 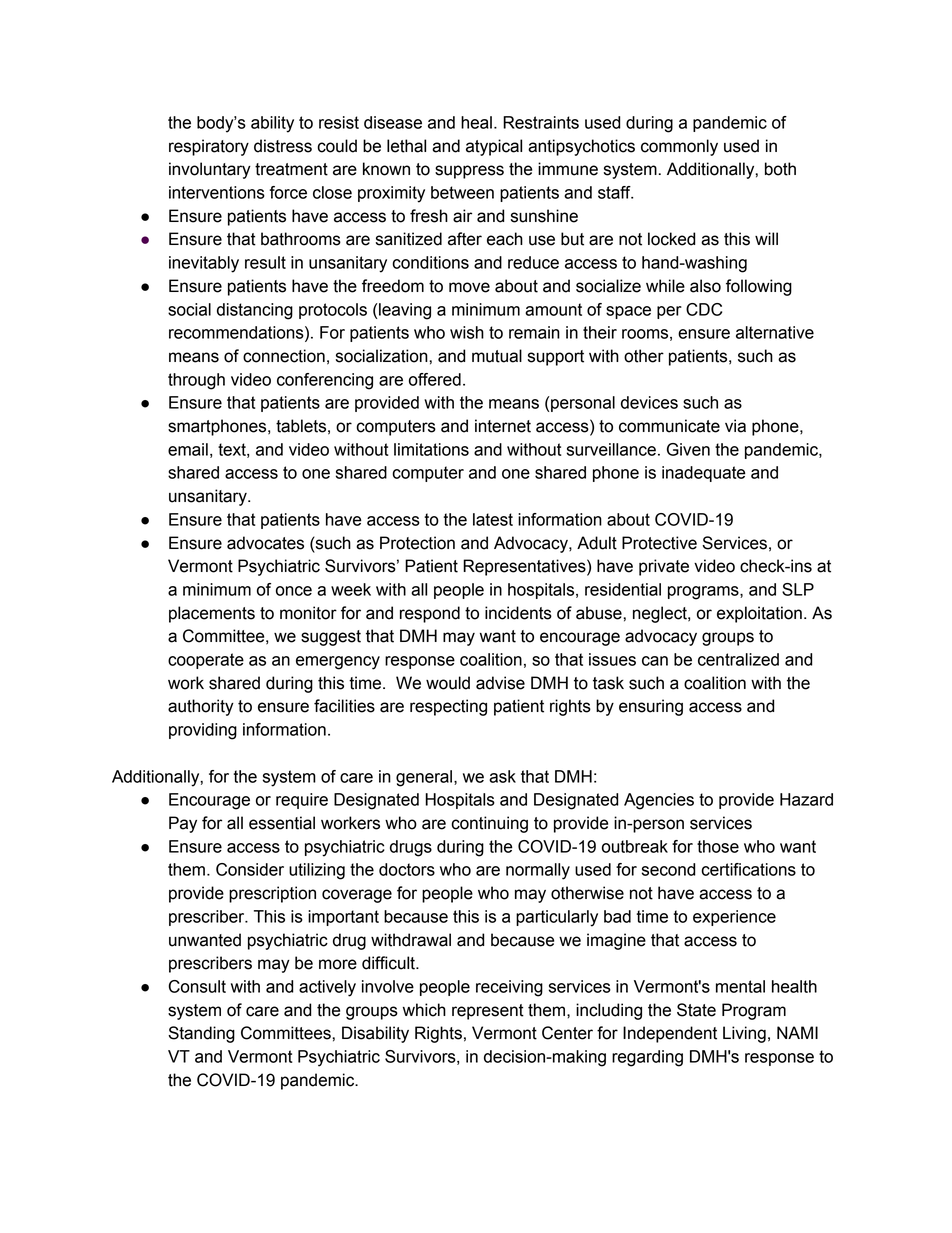 What do you see at coordinates (679, 147) in the document?
I see `commonly` at bounding box center [679, 147].
